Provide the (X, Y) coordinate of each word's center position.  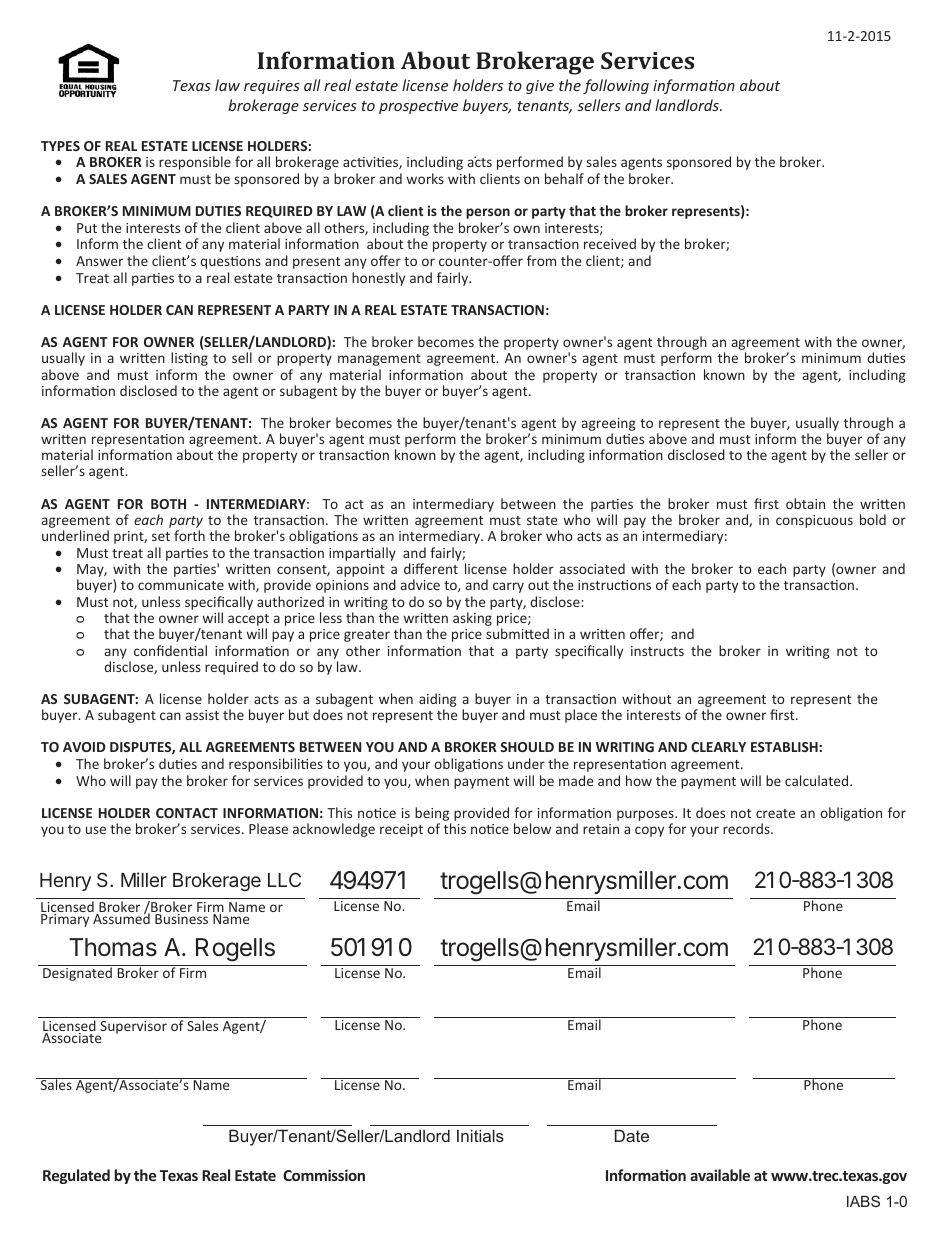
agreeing (609, 426)
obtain (805, 503)
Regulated (76, 1176)
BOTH (168, 504)
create (775, 813)
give (540, 87)
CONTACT (187, 813)
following (616, 86)
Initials (480, 1135)
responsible (195, 163)
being (433, 815)
